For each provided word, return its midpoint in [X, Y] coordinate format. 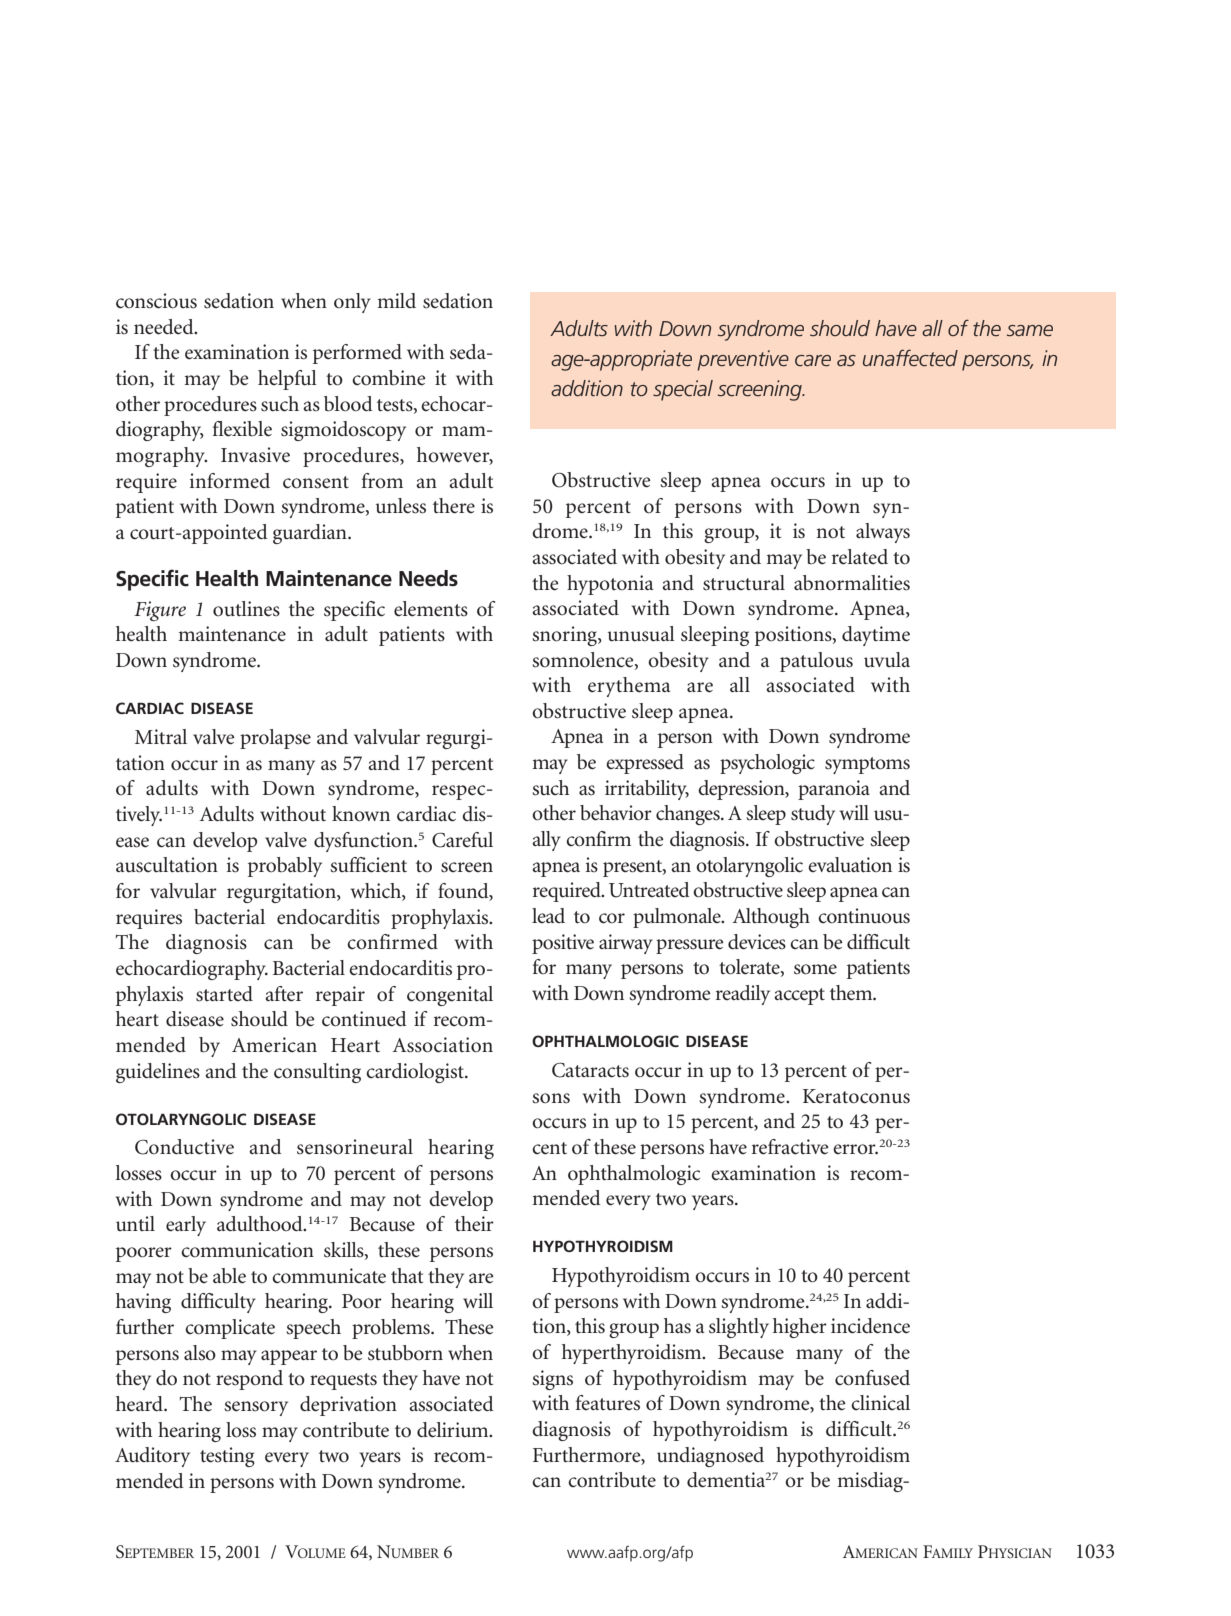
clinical [880, 1402]
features [608, 1403]
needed [165, 327]
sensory [256, 1408]
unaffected [910, 358]
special [683, 390]
